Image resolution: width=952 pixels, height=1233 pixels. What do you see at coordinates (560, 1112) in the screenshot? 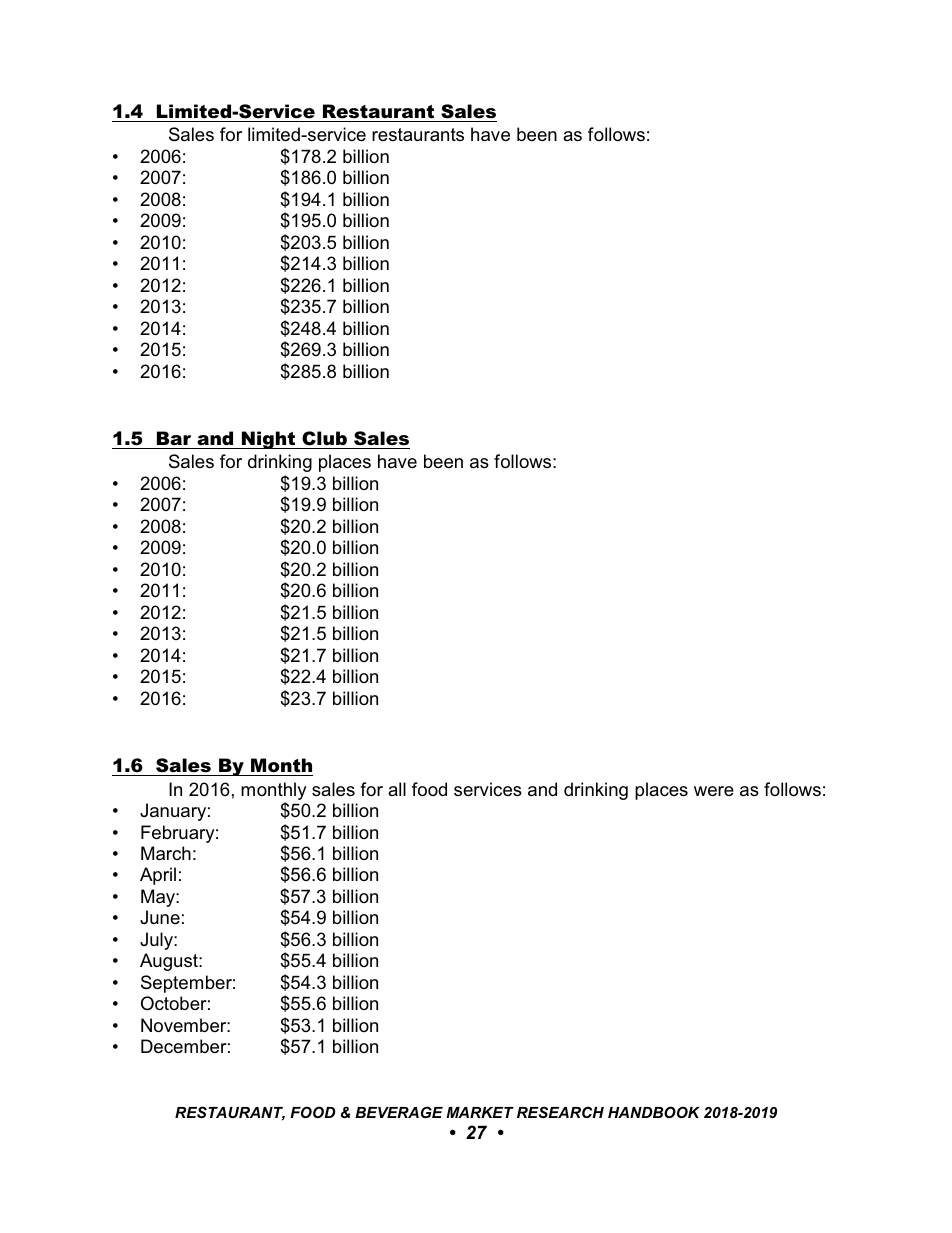
I see `RESEARCH` at bounding box center [560, 1112].
